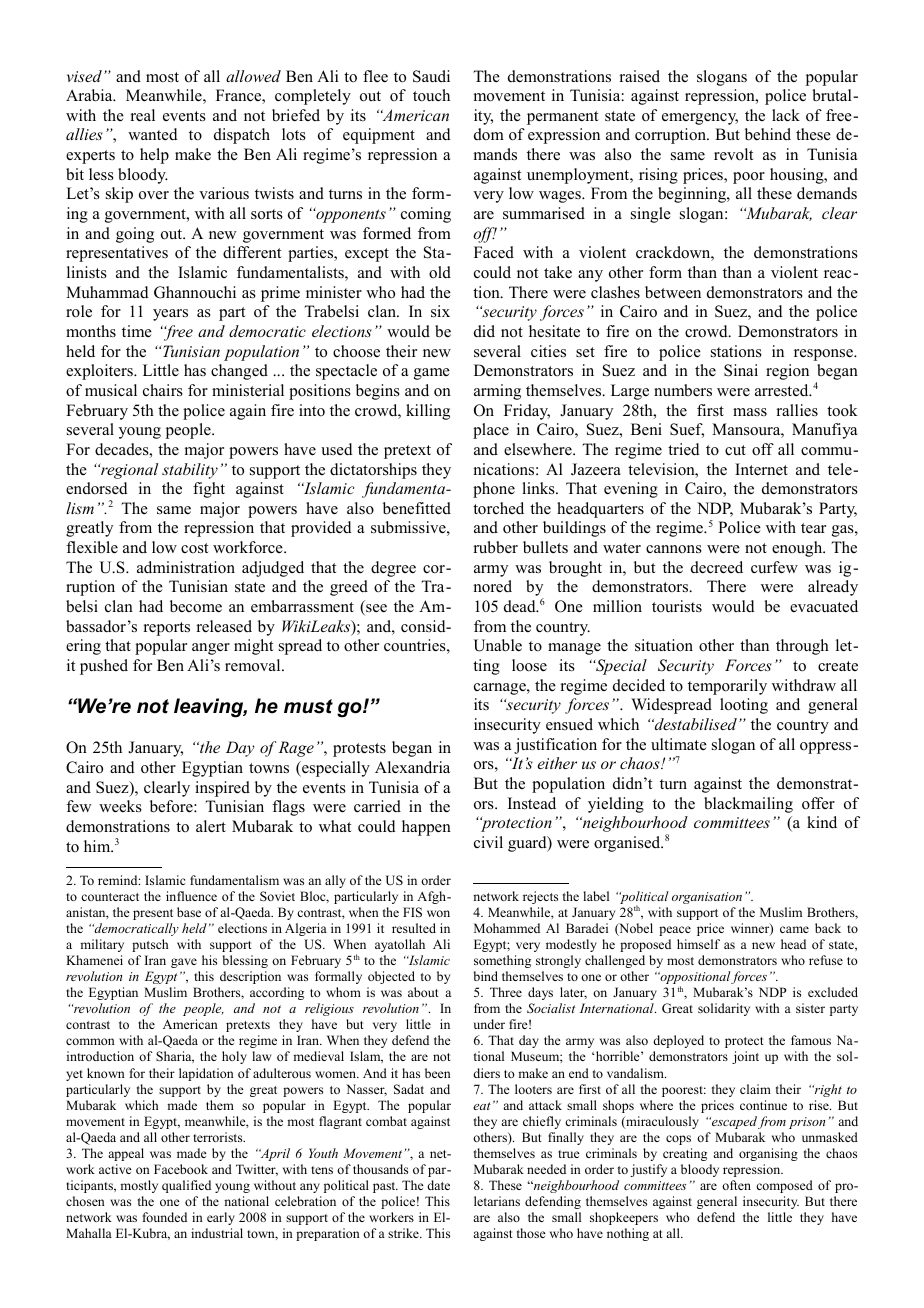 This page has height=1308, width=924. Describe the element at coordinates (794, 929) in the page. I see `came` at that location.
